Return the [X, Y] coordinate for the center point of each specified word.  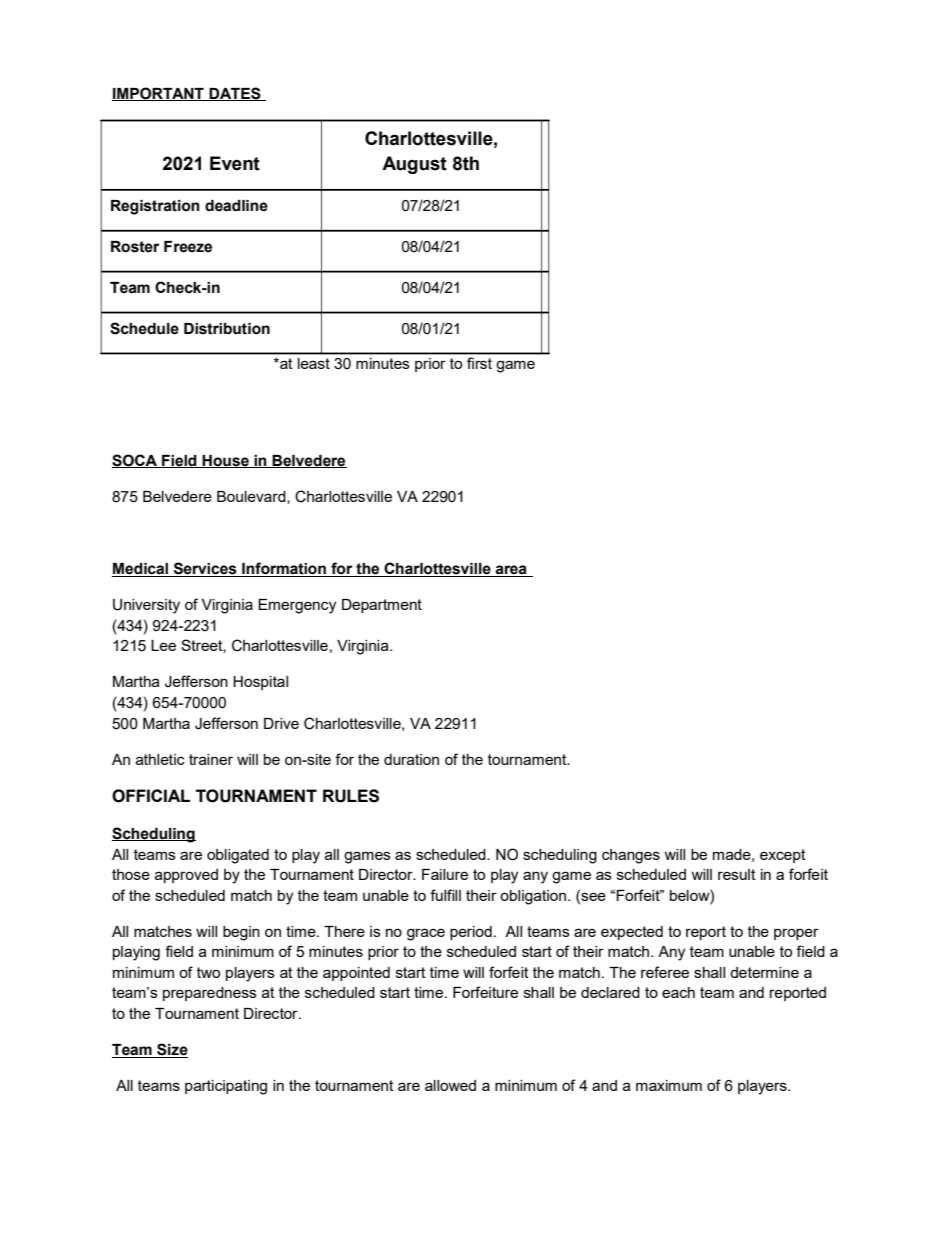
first [479, 363]
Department [382, 606]
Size [171, 1050]
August [414, 165]
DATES [235, 94]
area [511, 571]
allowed [450, 1085]
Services [205, 569]
